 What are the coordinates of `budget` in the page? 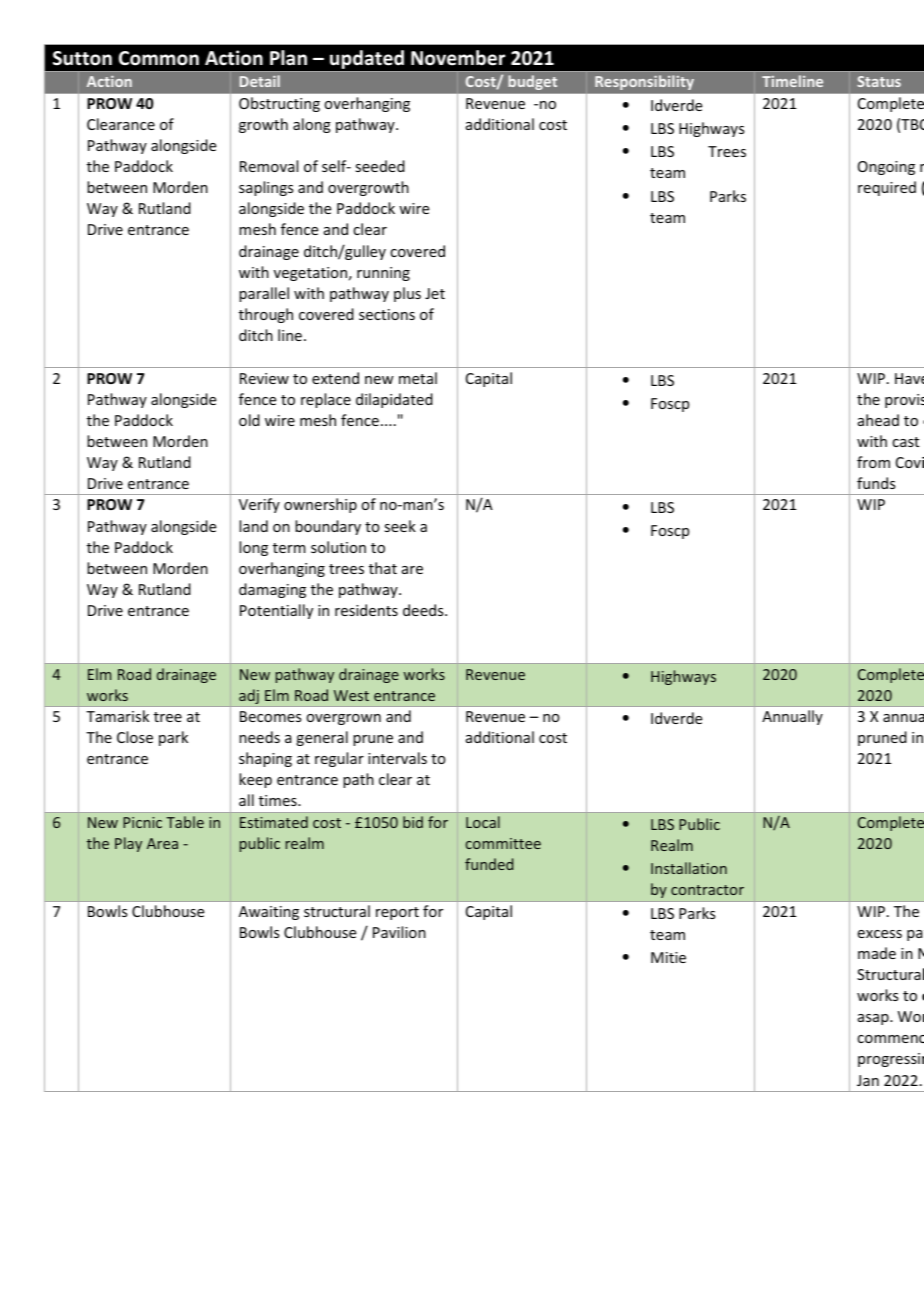 It's located at (533, 82).
